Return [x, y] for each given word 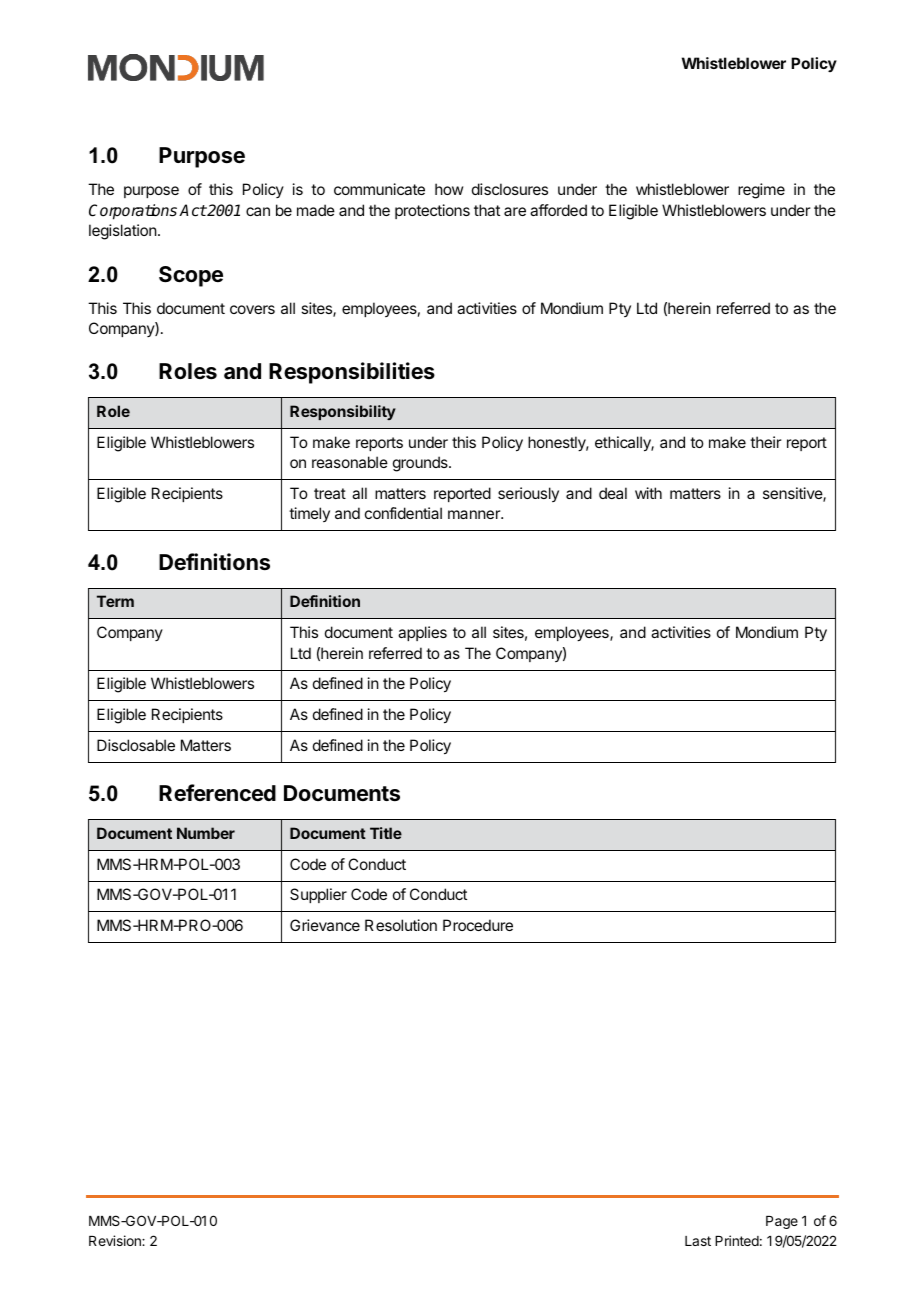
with [648, 493]
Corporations [133, 212]
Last [698, 1241]
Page [782, 1222]
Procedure [478, 925]
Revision [116, 1240]
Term [115, 601]
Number [206, 833]
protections [432, 211]
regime [761, 191]
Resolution [401, 925]
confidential [403, 513]
